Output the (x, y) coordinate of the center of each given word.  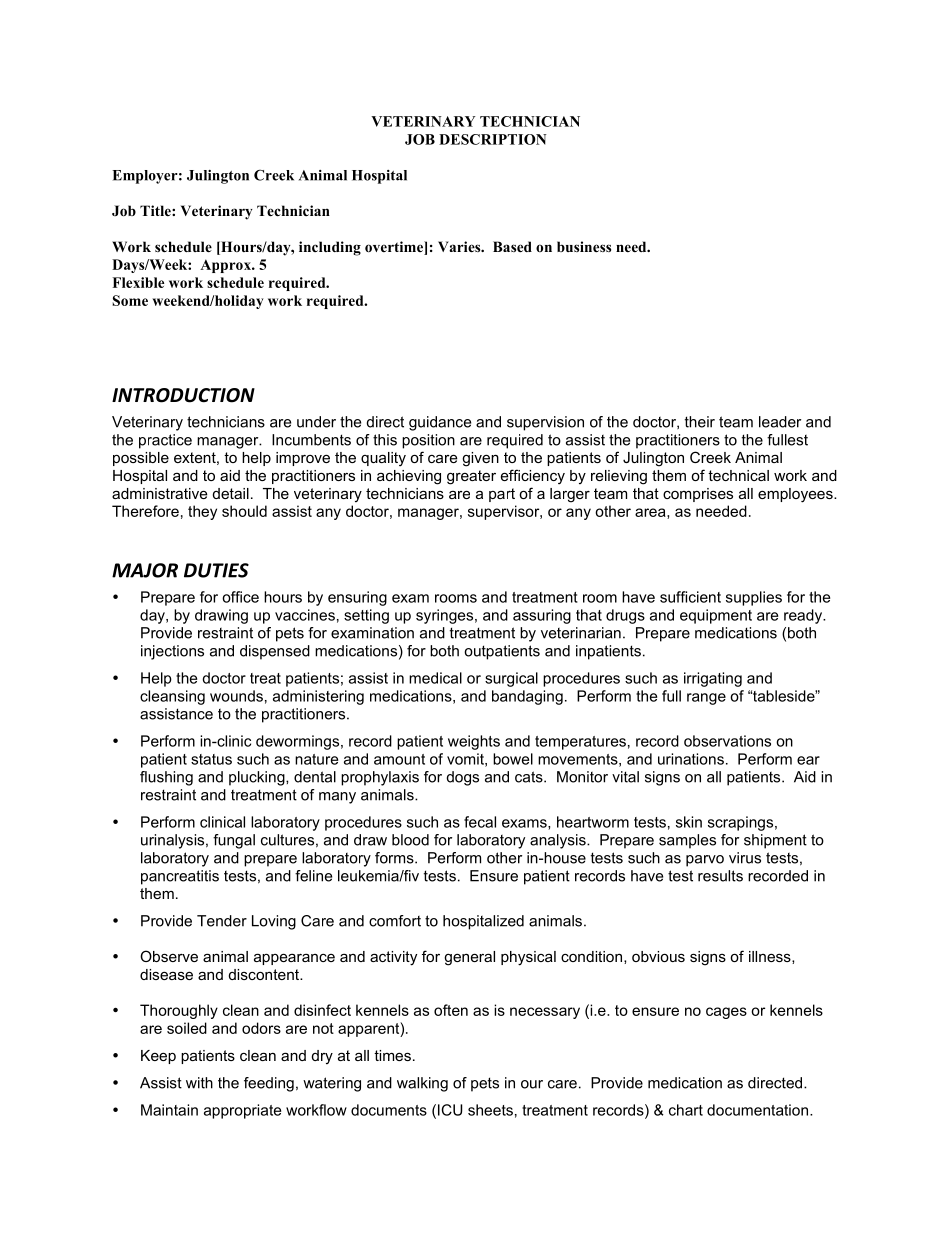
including (330, 248)
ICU (450, 1110)
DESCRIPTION (493, 139)
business (584, 246)
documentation (759, 1110)
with (199, 1083)
